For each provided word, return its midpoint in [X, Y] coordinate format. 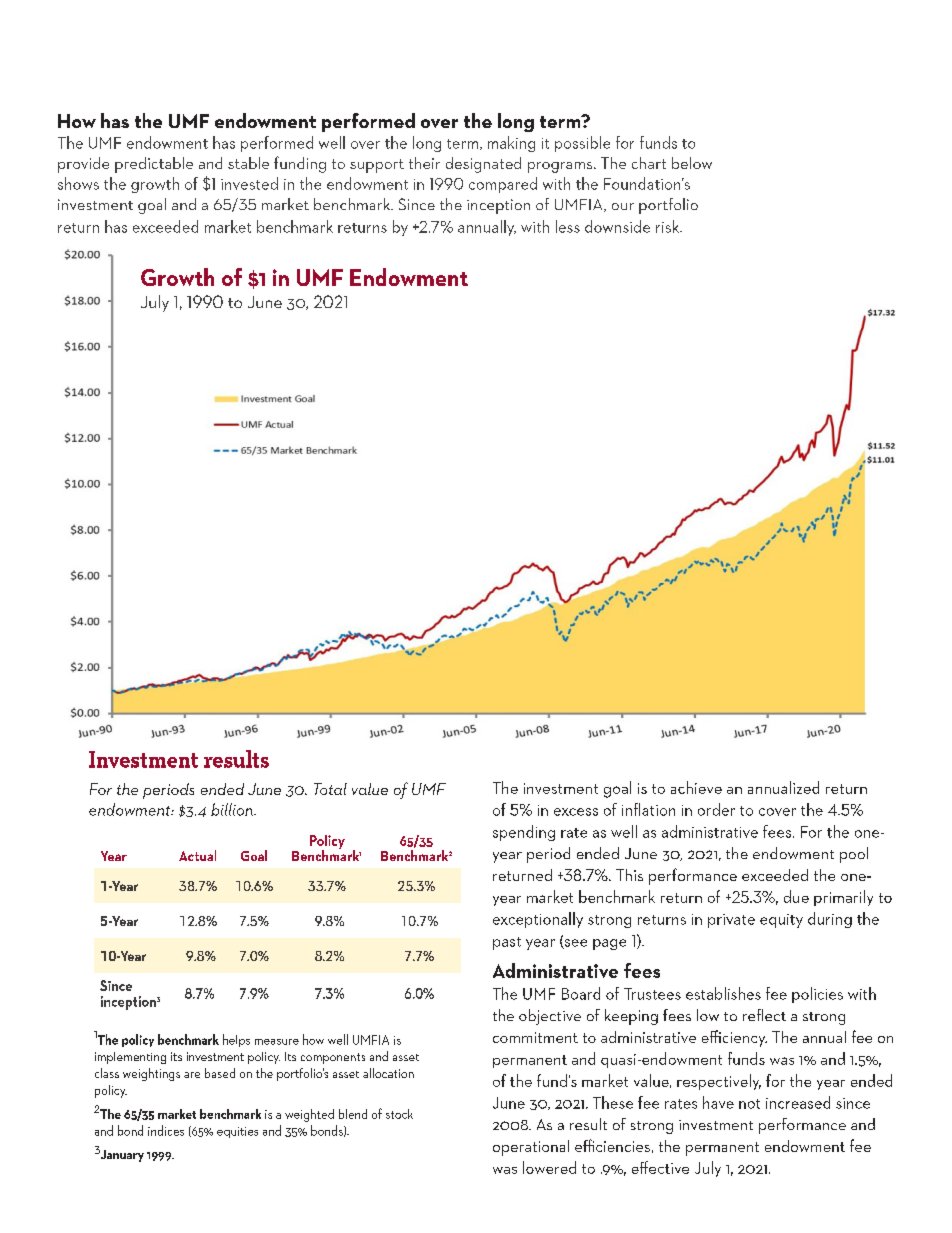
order [716, 809]
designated [483, 165]
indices [166, 1130]
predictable [154, 165]
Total [330, 789]
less [568, 226]
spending [524, 833]
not [749, 1104]
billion [233, 809]
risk [668, 226]
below [692, 163]
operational [531, 1148]
